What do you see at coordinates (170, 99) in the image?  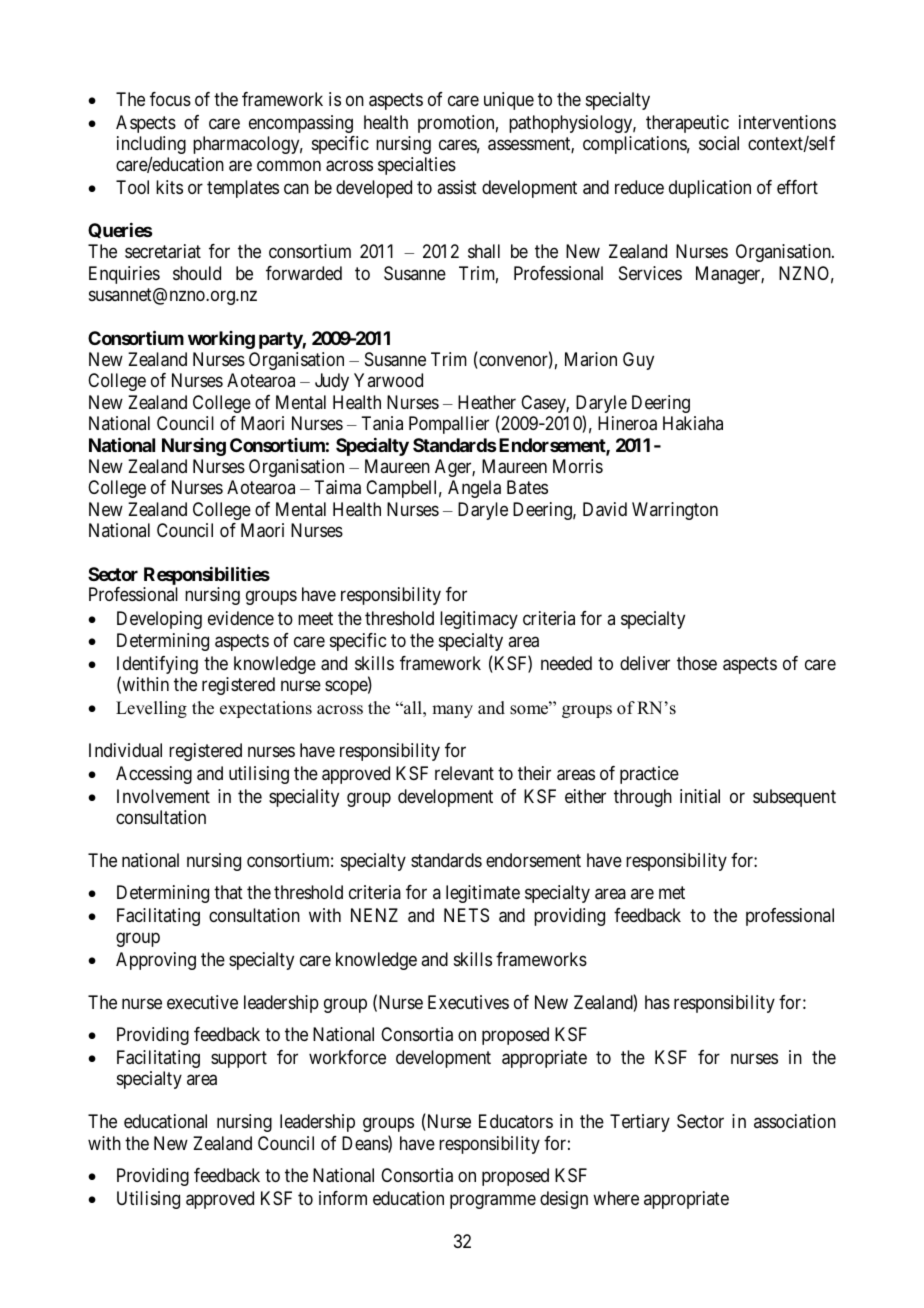 I see `focus` at bounding box center [170, 99].
